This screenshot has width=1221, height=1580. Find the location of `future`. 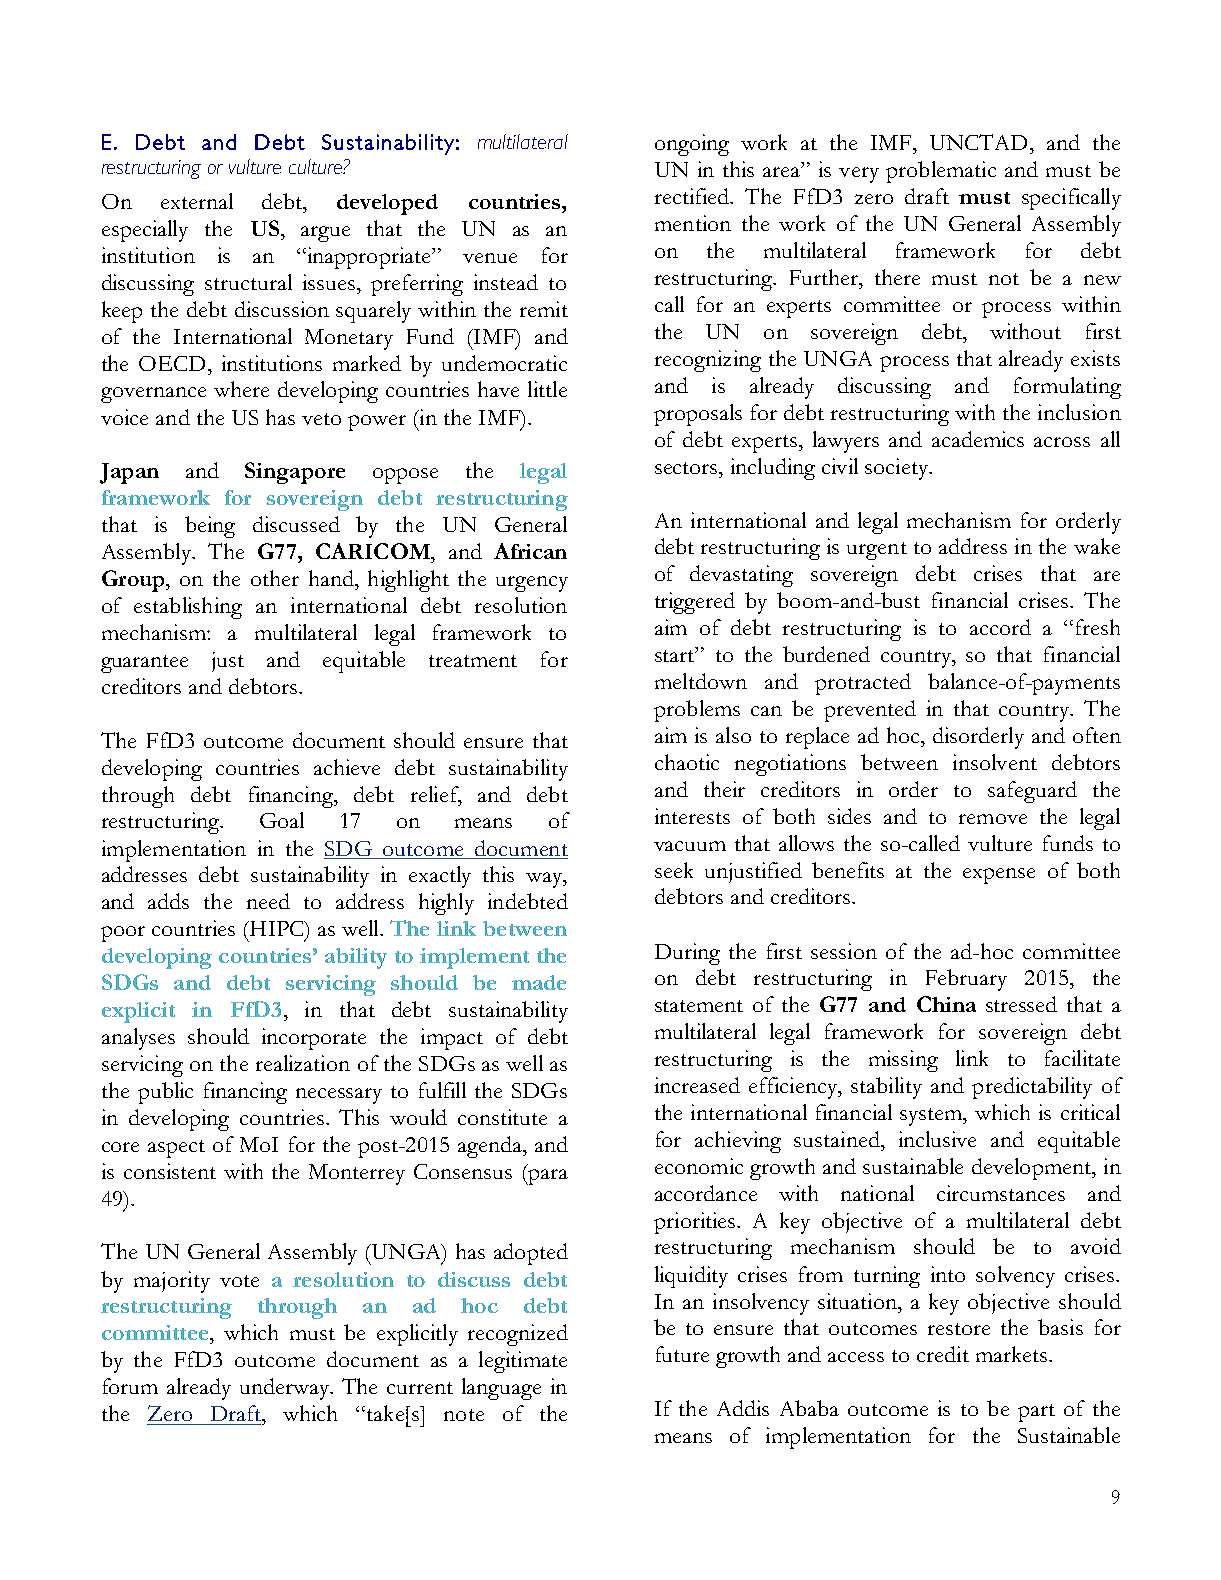

future is located at coordinates (682, 1354).
